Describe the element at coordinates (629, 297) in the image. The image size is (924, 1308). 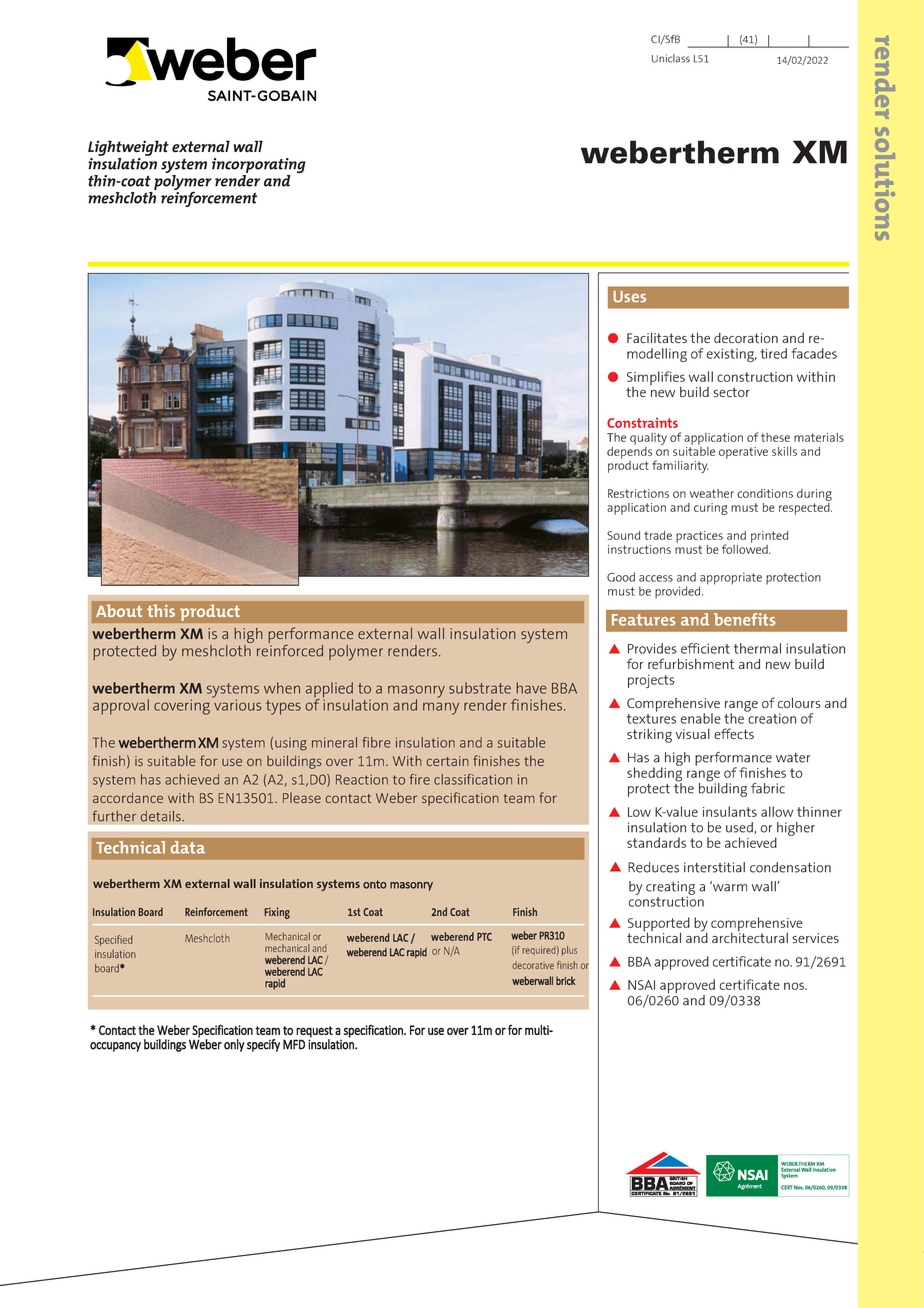
I see `Uses` at that location.
